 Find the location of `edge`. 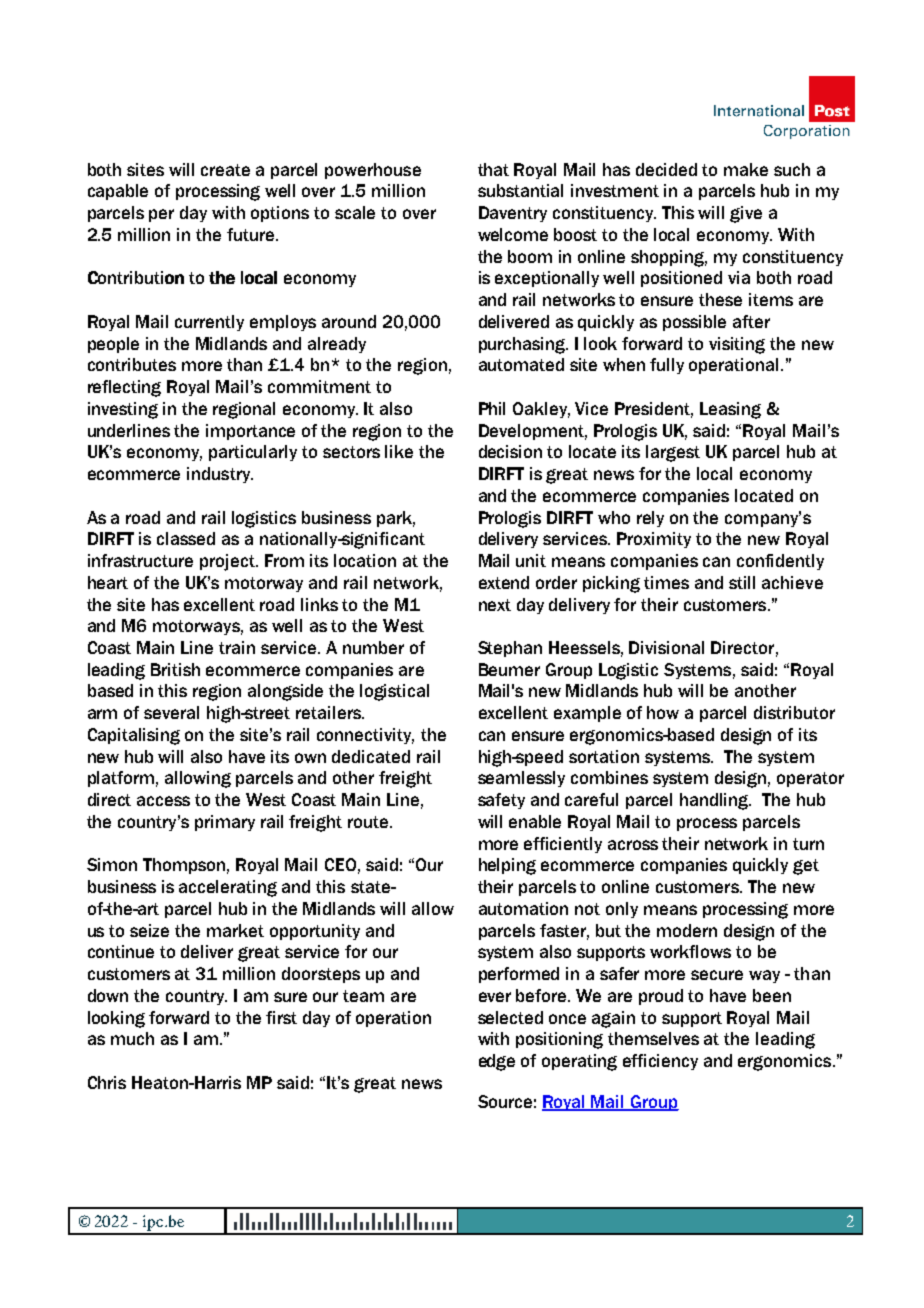

edge is located at coordinates (497, 1062).
